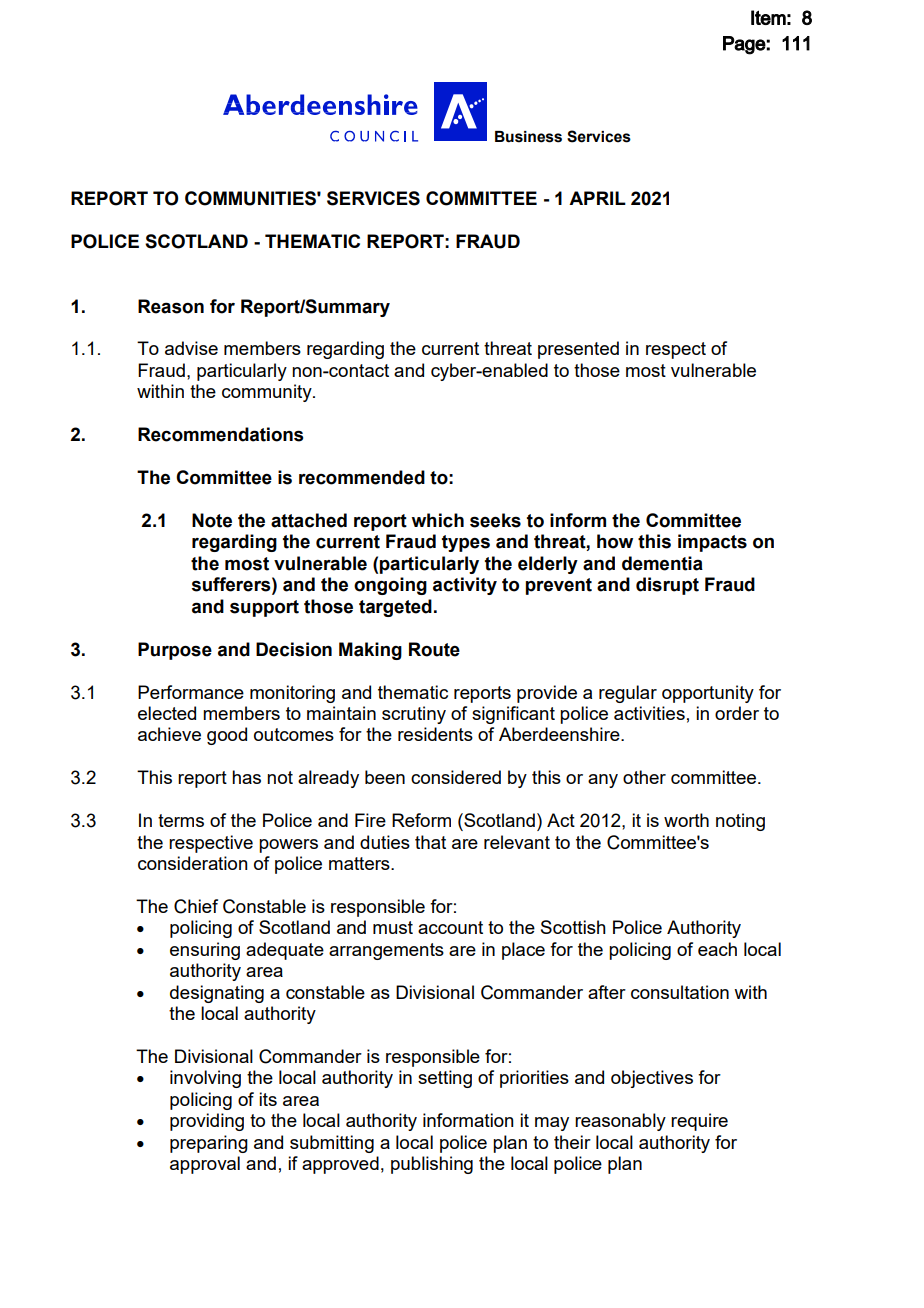  I want to click on advise, so click(191, 348).
